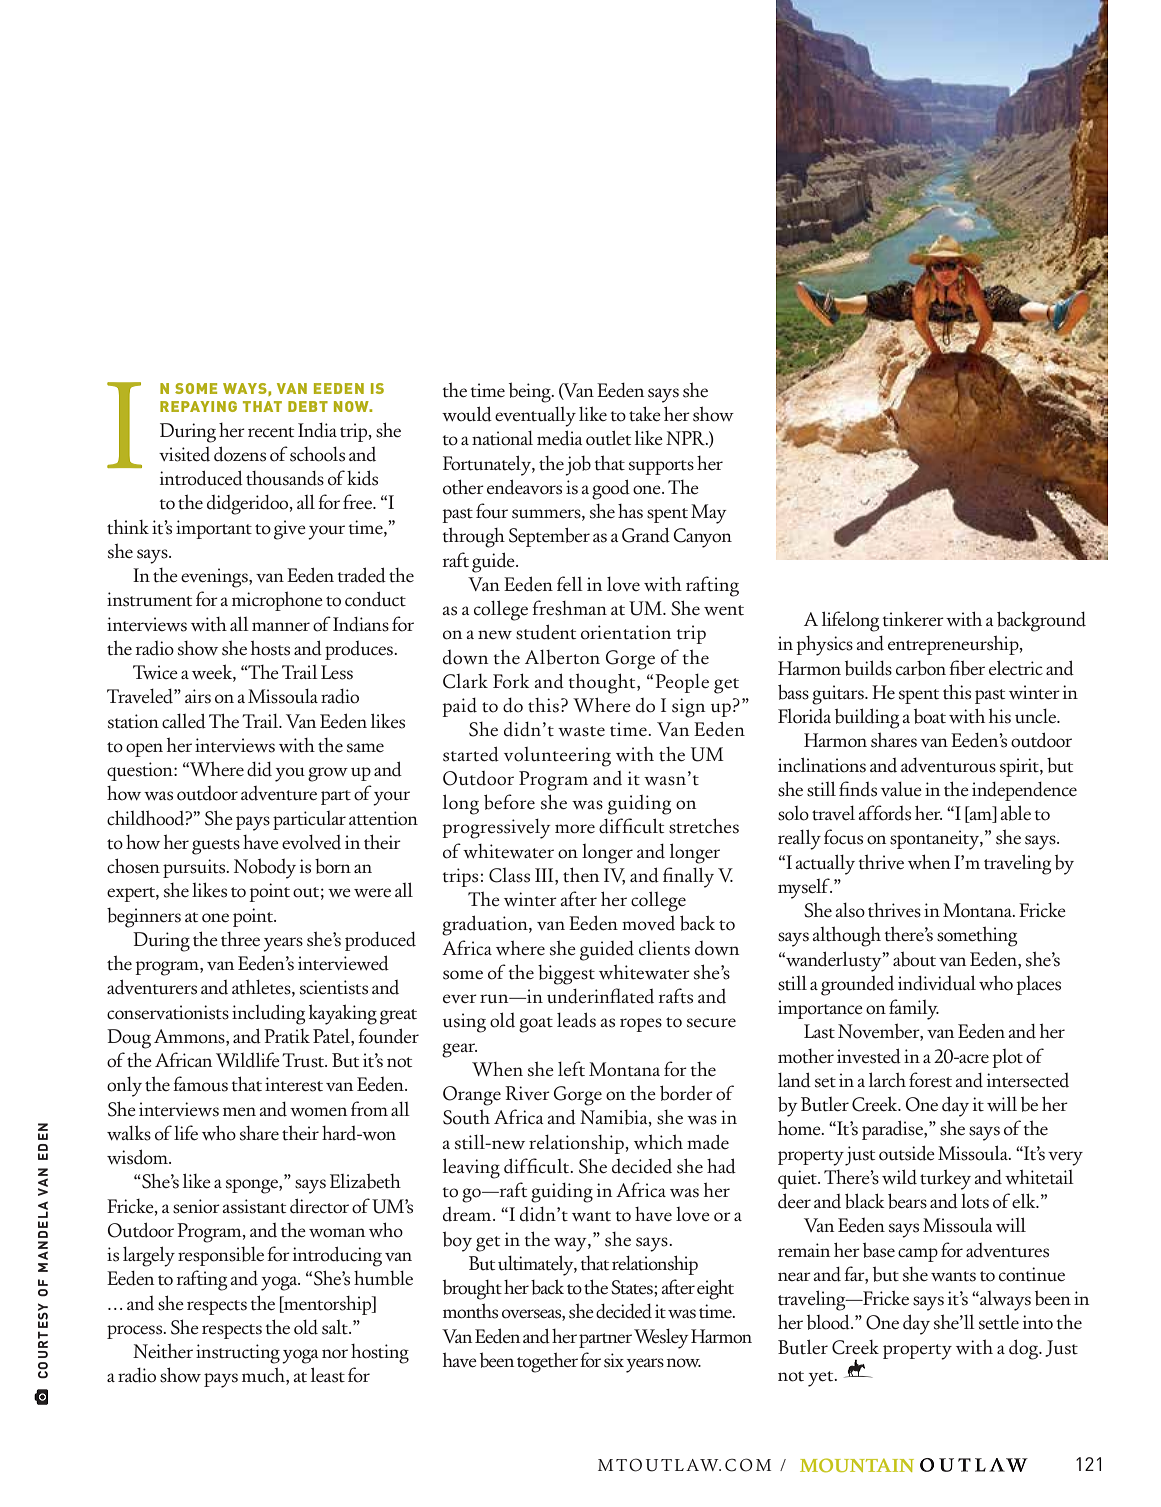  I want to click on famous, so click(200, 1084).
